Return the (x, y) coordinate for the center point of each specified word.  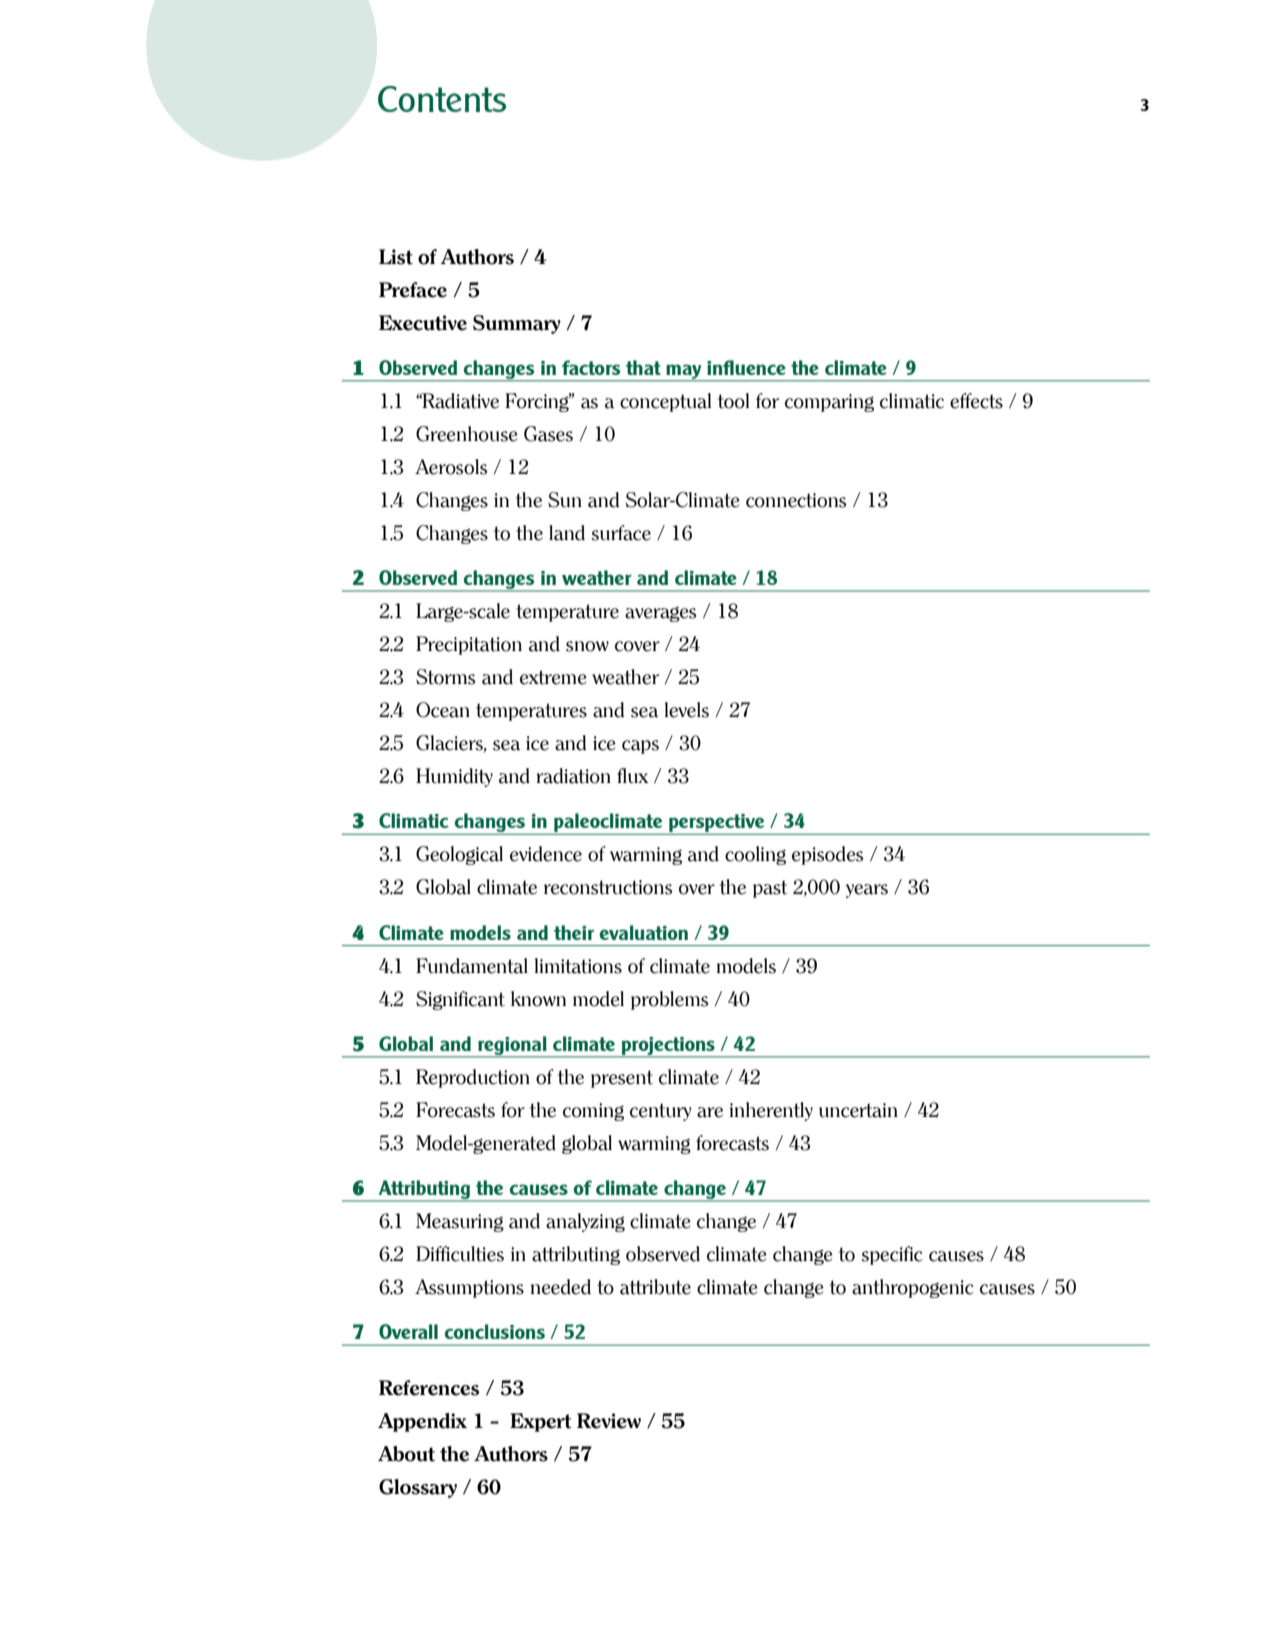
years (866, 891)
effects (976, 401)
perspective (717, 824)
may (684, 373)
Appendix (422, 1422)
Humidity (454, 777)
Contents (442, 99)
